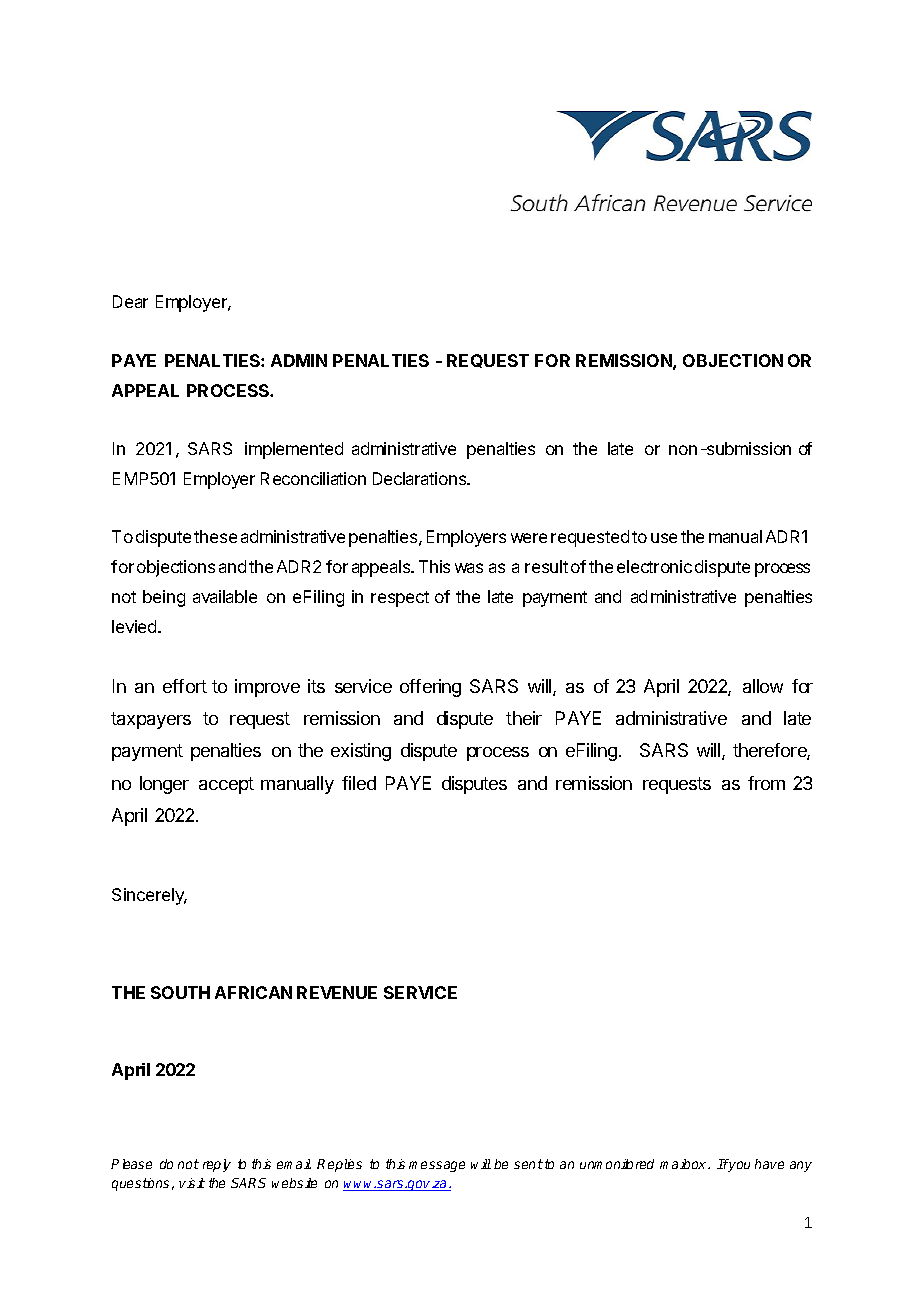 This screenshot has width=924, height=1308. I want to click on from, so click(766, 783).
